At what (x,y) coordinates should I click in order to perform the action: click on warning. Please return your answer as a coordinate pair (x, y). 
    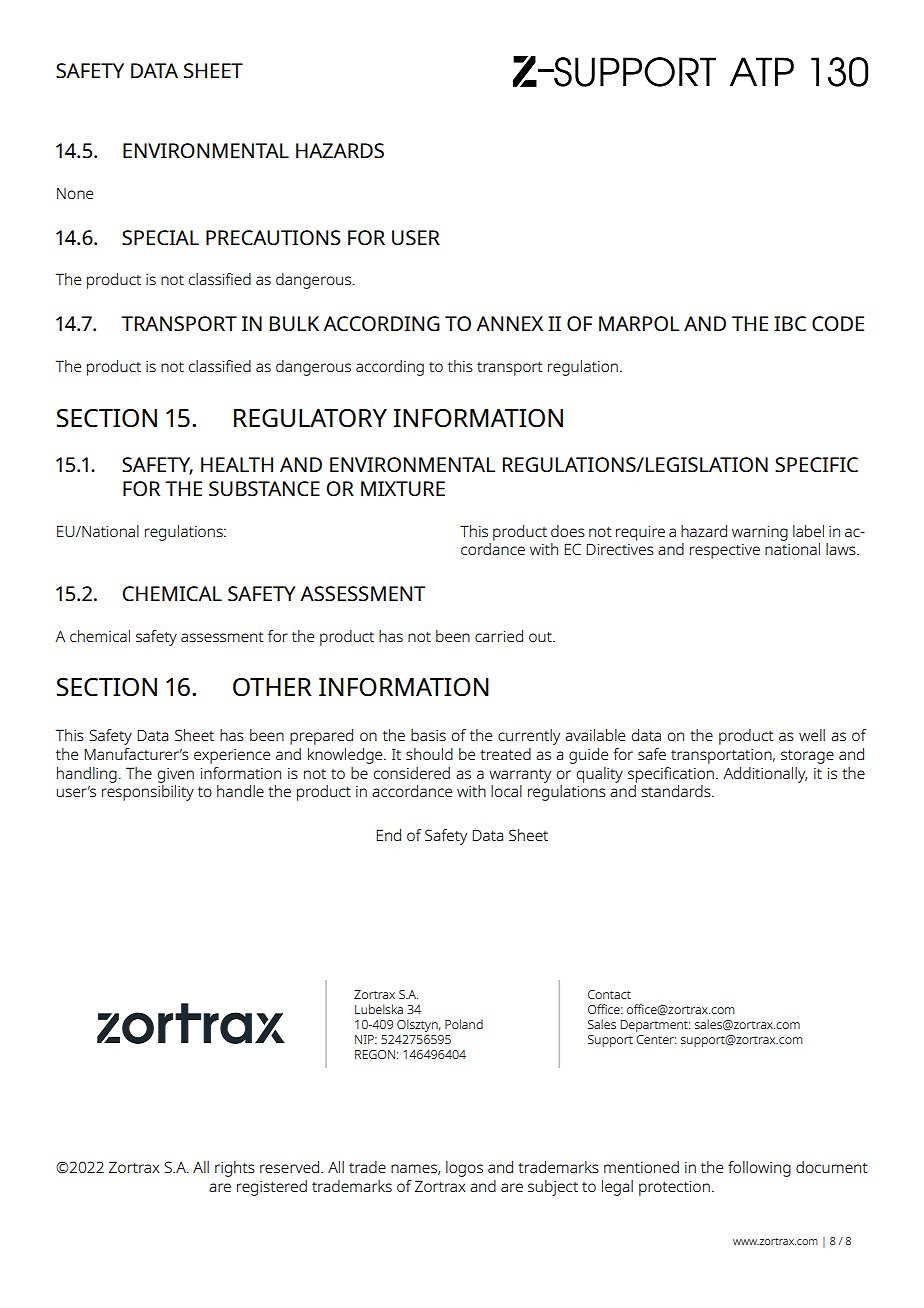
    Looking at the image, I should click on (760, 533).
